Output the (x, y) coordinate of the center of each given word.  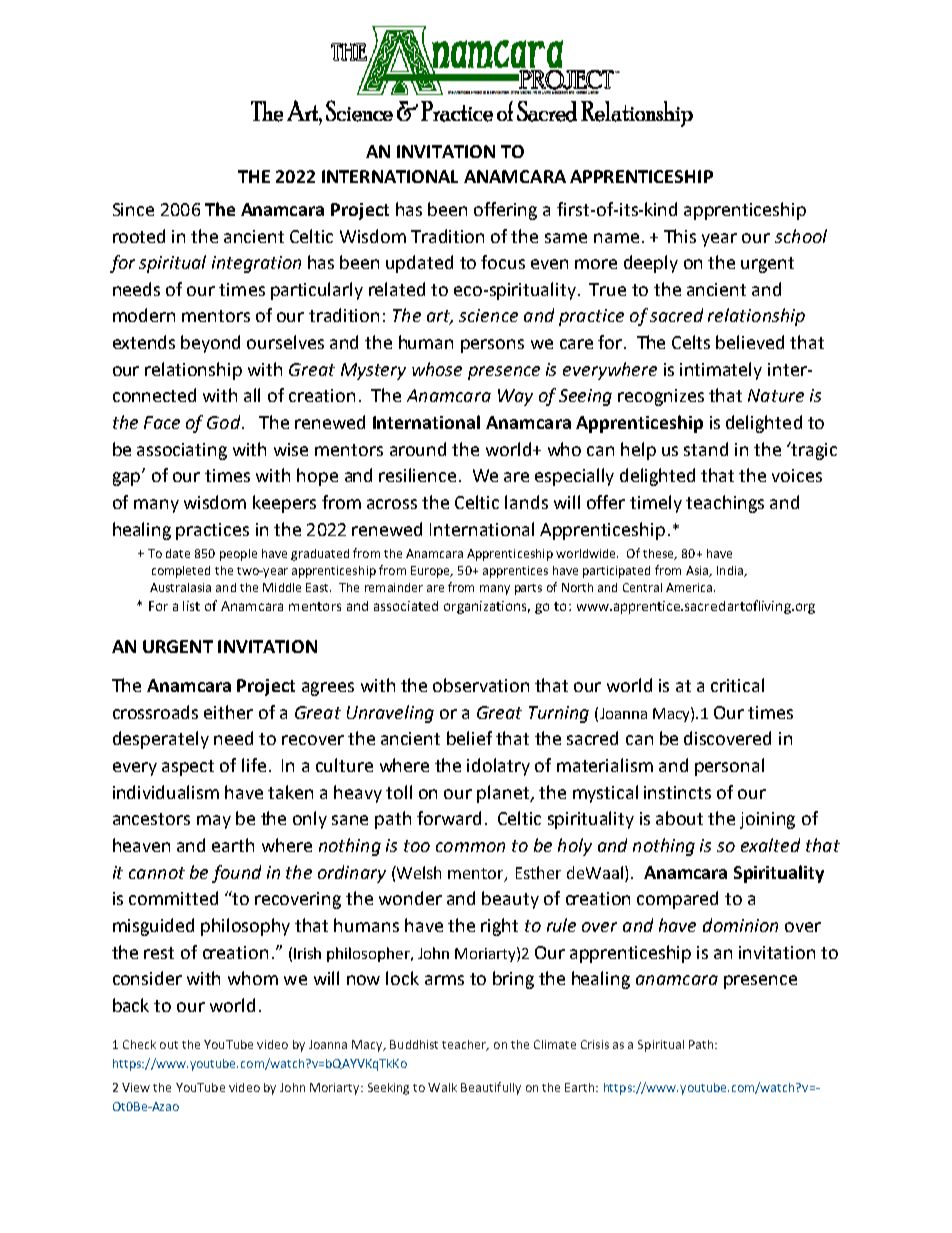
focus (503, 262)
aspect (188, 768)
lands (526, 502)
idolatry (498, 767)
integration (256, 264)
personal (729, 767)
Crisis (595, 1044)
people (238, 555)
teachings (725, 504)
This (680, 236)
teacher (465, 1045)
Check (139, 1044)
